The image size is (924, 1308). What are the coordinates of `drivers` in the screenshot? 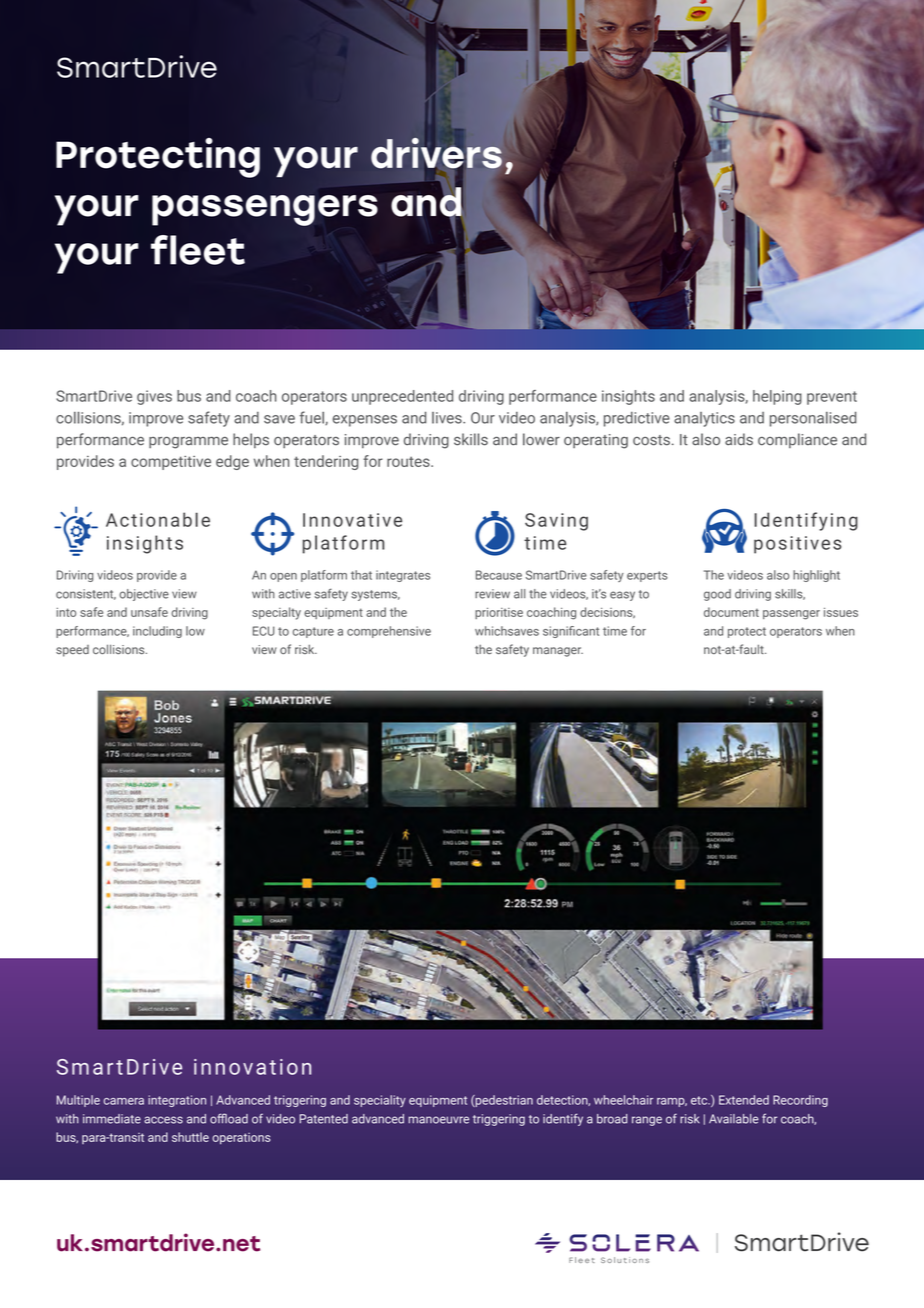 It's located at (436, 154).
